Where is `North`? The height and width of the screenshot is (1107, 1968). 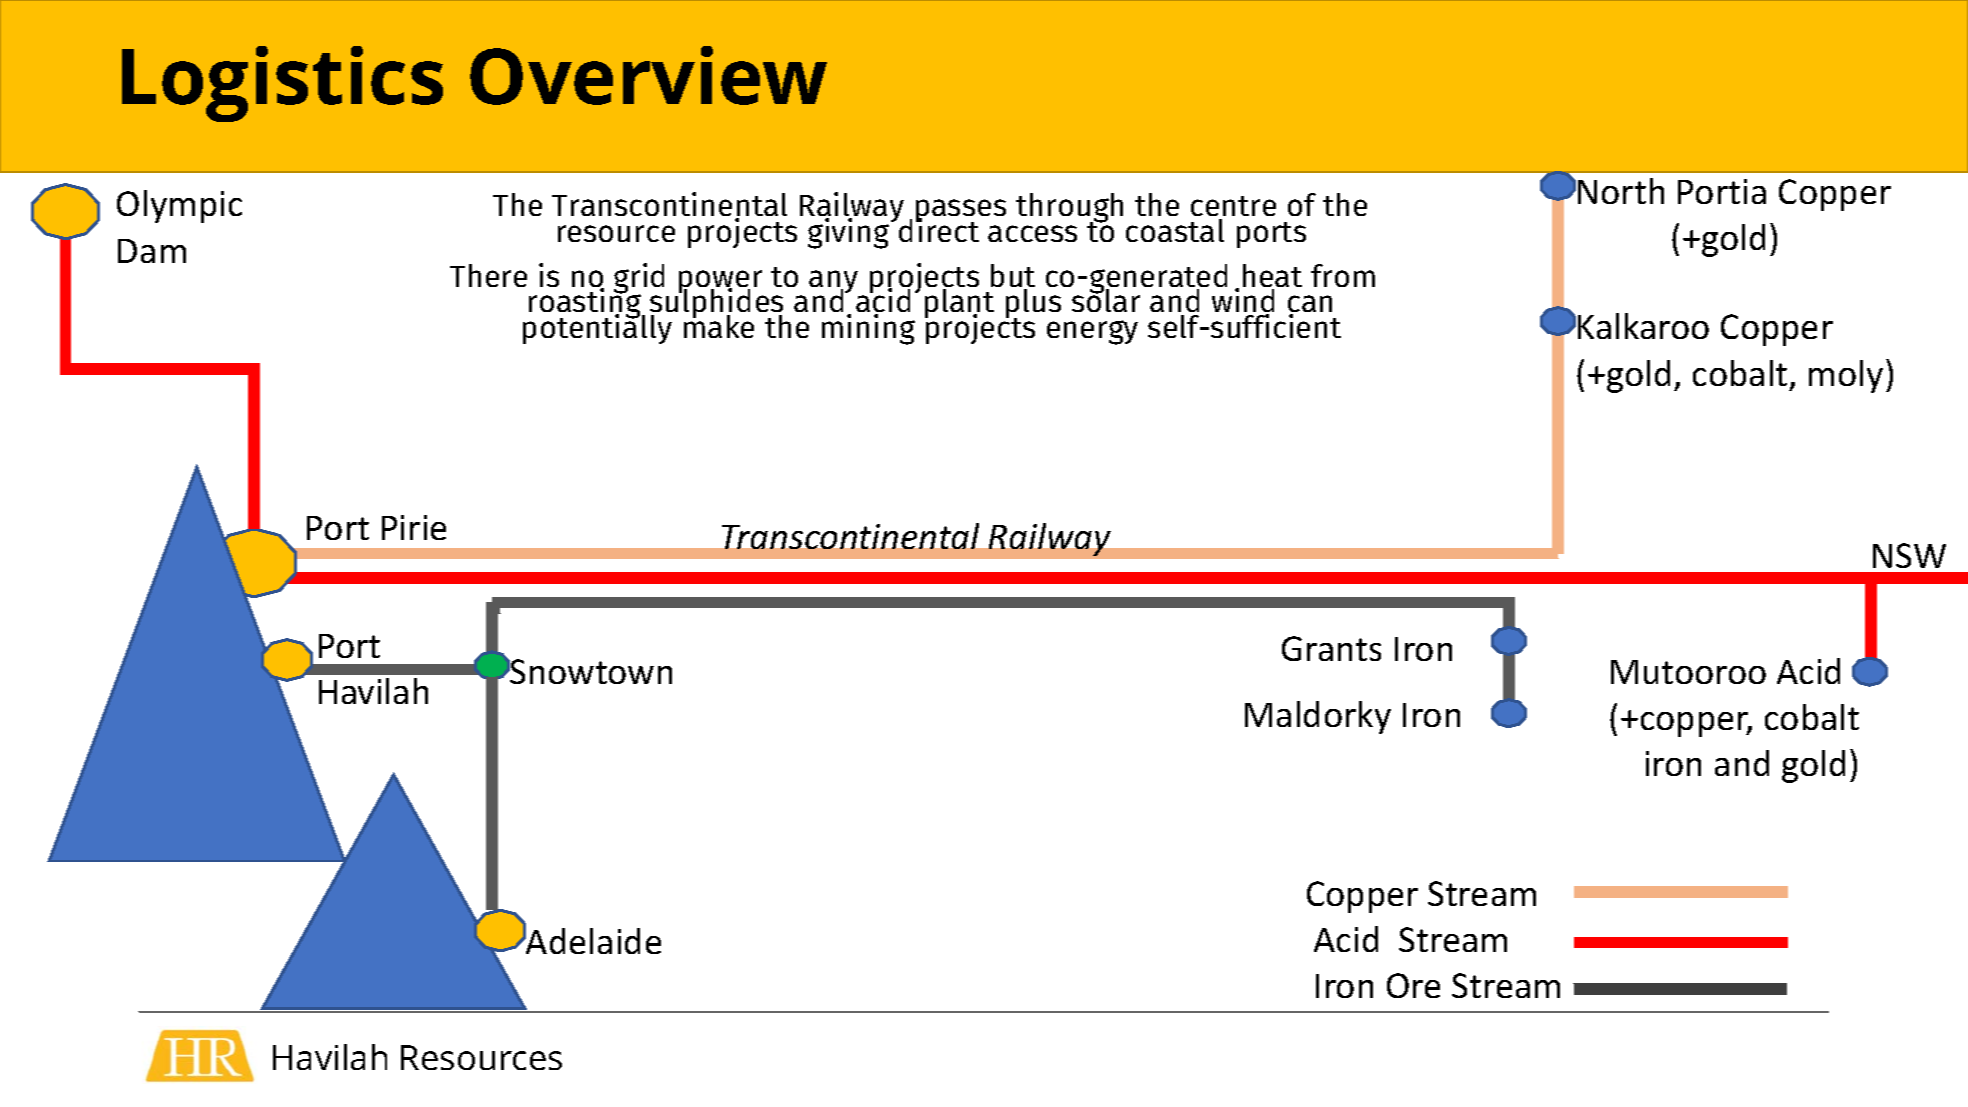 North is located at coordinates (1621, 191).
